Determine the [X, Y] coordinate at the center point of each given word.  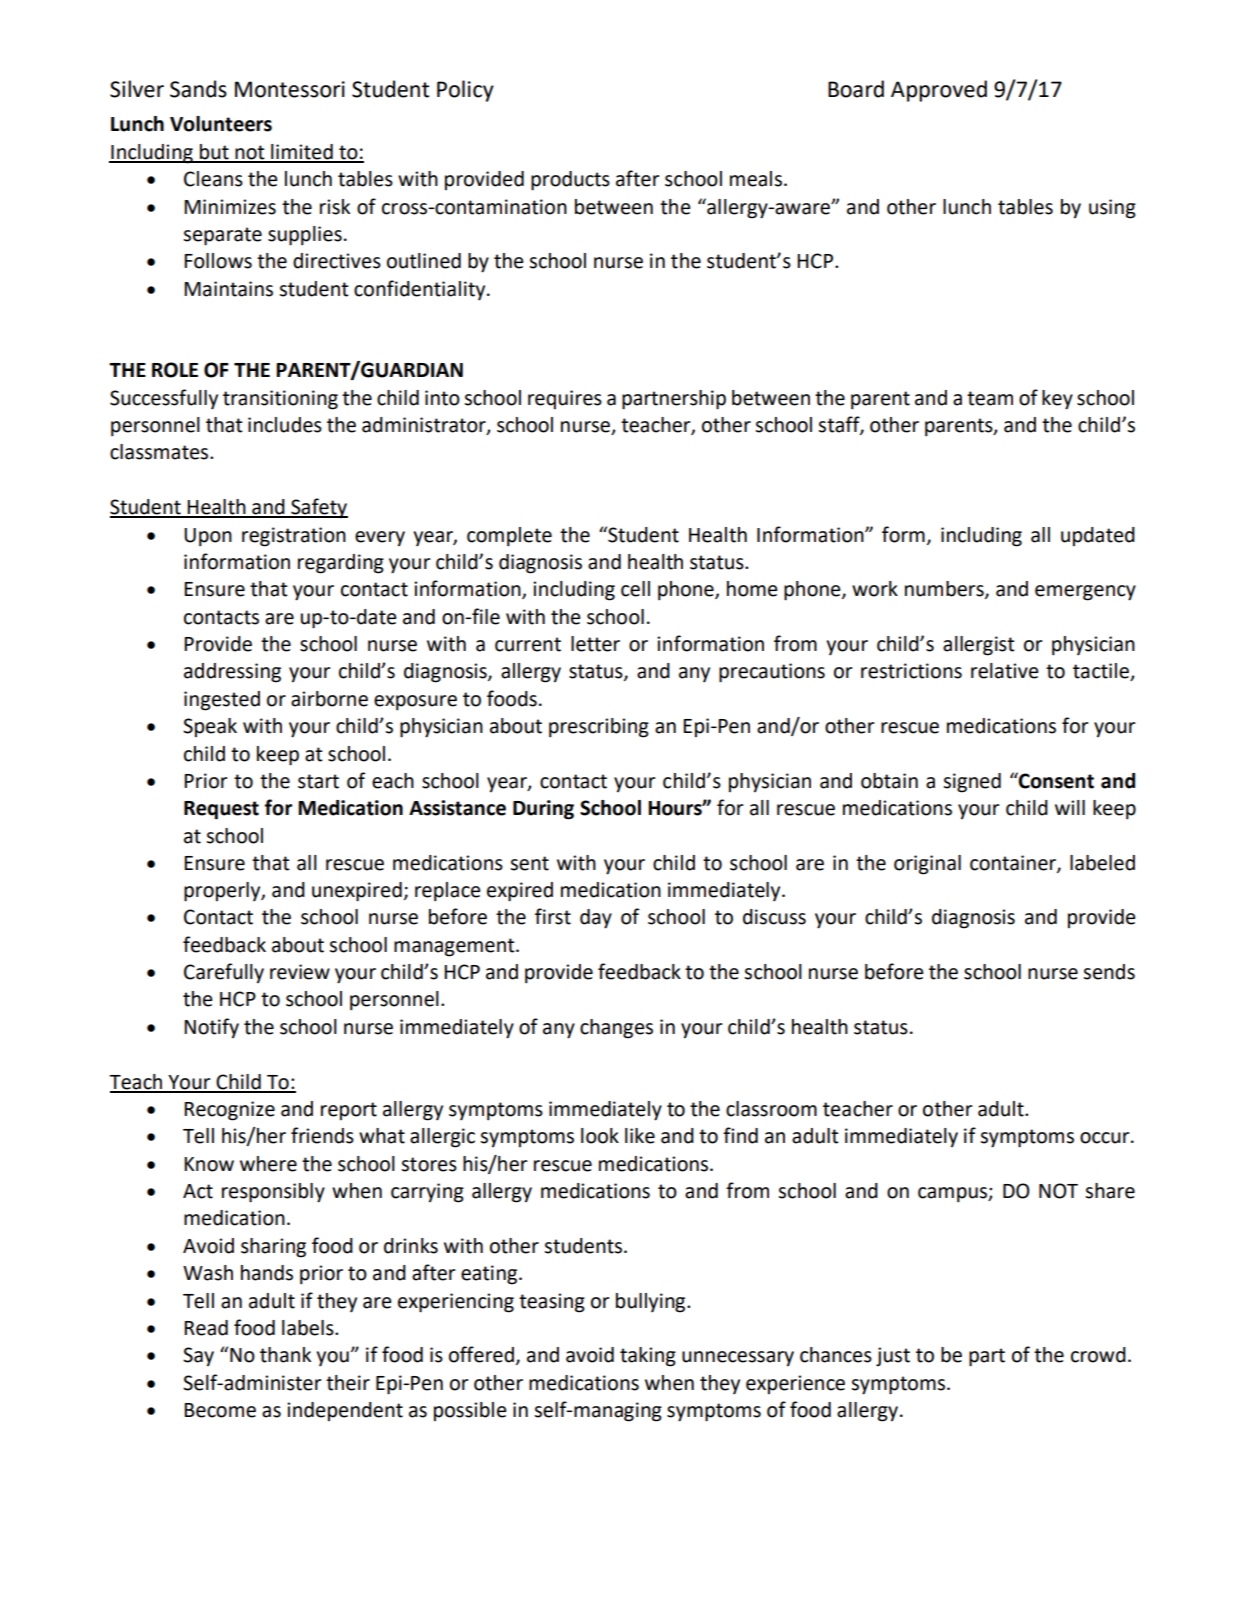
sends [1109, 972]
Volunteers [221, 124]
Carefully [224, 973]
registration [294, 537]
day [596, 919]
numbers [945, 590]
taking [648, 1357]
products [570, 181]
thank [285, 1355]
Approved [939, 91]
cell [635, 589]
